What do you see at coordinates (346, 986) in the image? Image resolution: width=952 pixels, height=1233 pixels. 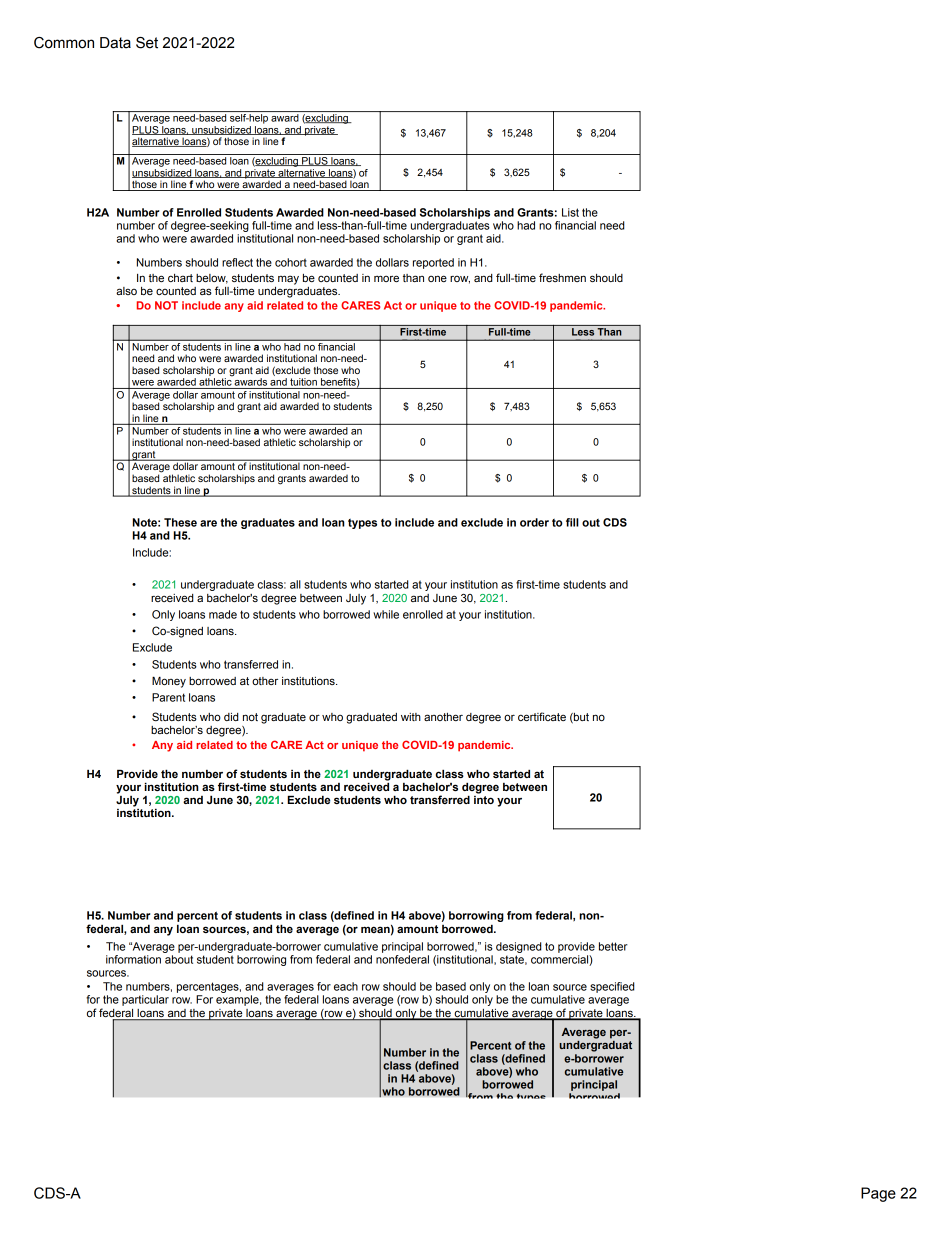 I see `each` at bounding box center [346, 986].
